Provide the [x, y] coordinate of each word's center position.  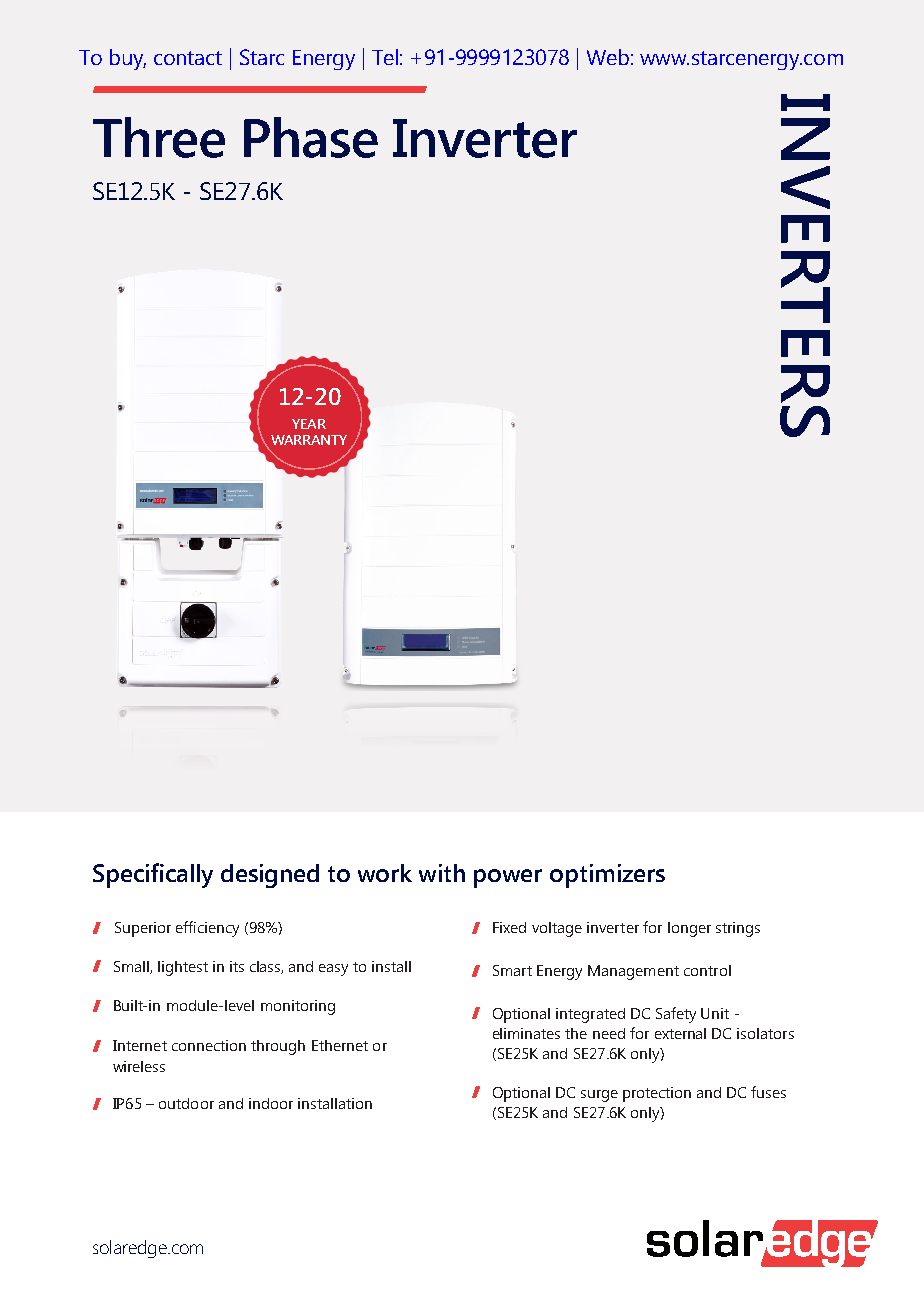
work [385, 873]
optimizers [607, 876]
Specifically [153, 875]
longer [689, 929]
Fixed [509, 927]
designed [270, 876]
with [442, 873]
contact [188, 58]
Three [159, 137]
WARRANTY [309, 440]
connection [209, 1045]
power [508, 878]
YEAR [309, 424]
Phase [311, 137]
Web [608, 57]
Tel [385, 57]
